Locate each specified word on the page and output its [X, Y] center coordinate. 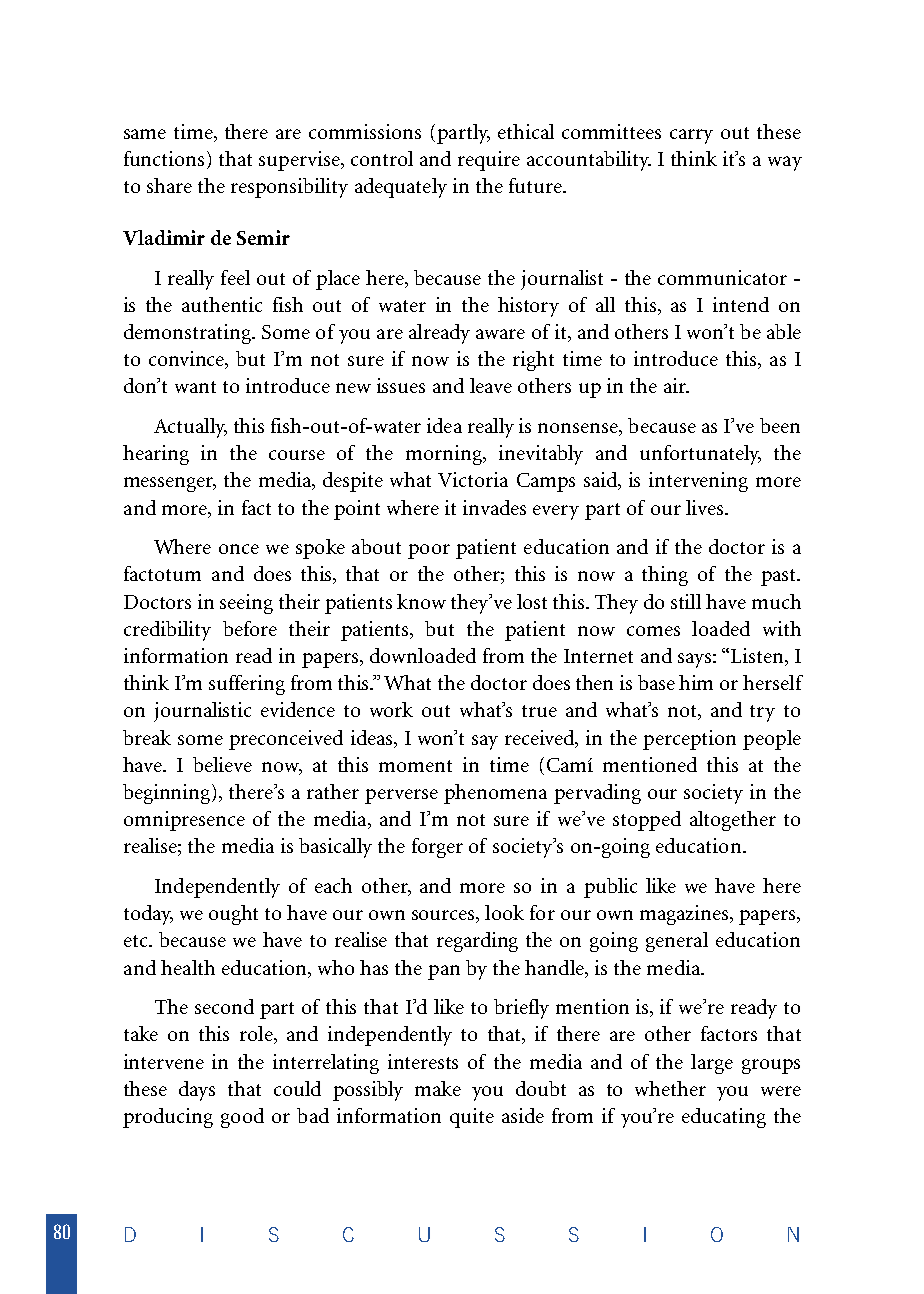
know [421, 601]
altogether [733, 821]
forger [437, 848]
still [686, 601]
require [489, 161]
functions [166, 160]
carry [691, 136]
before [250, 628]
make [438, 1088]
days [197, 1091]
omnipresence [184, 821]
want [195, 387]
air [676, 385]
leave [491, 385]
